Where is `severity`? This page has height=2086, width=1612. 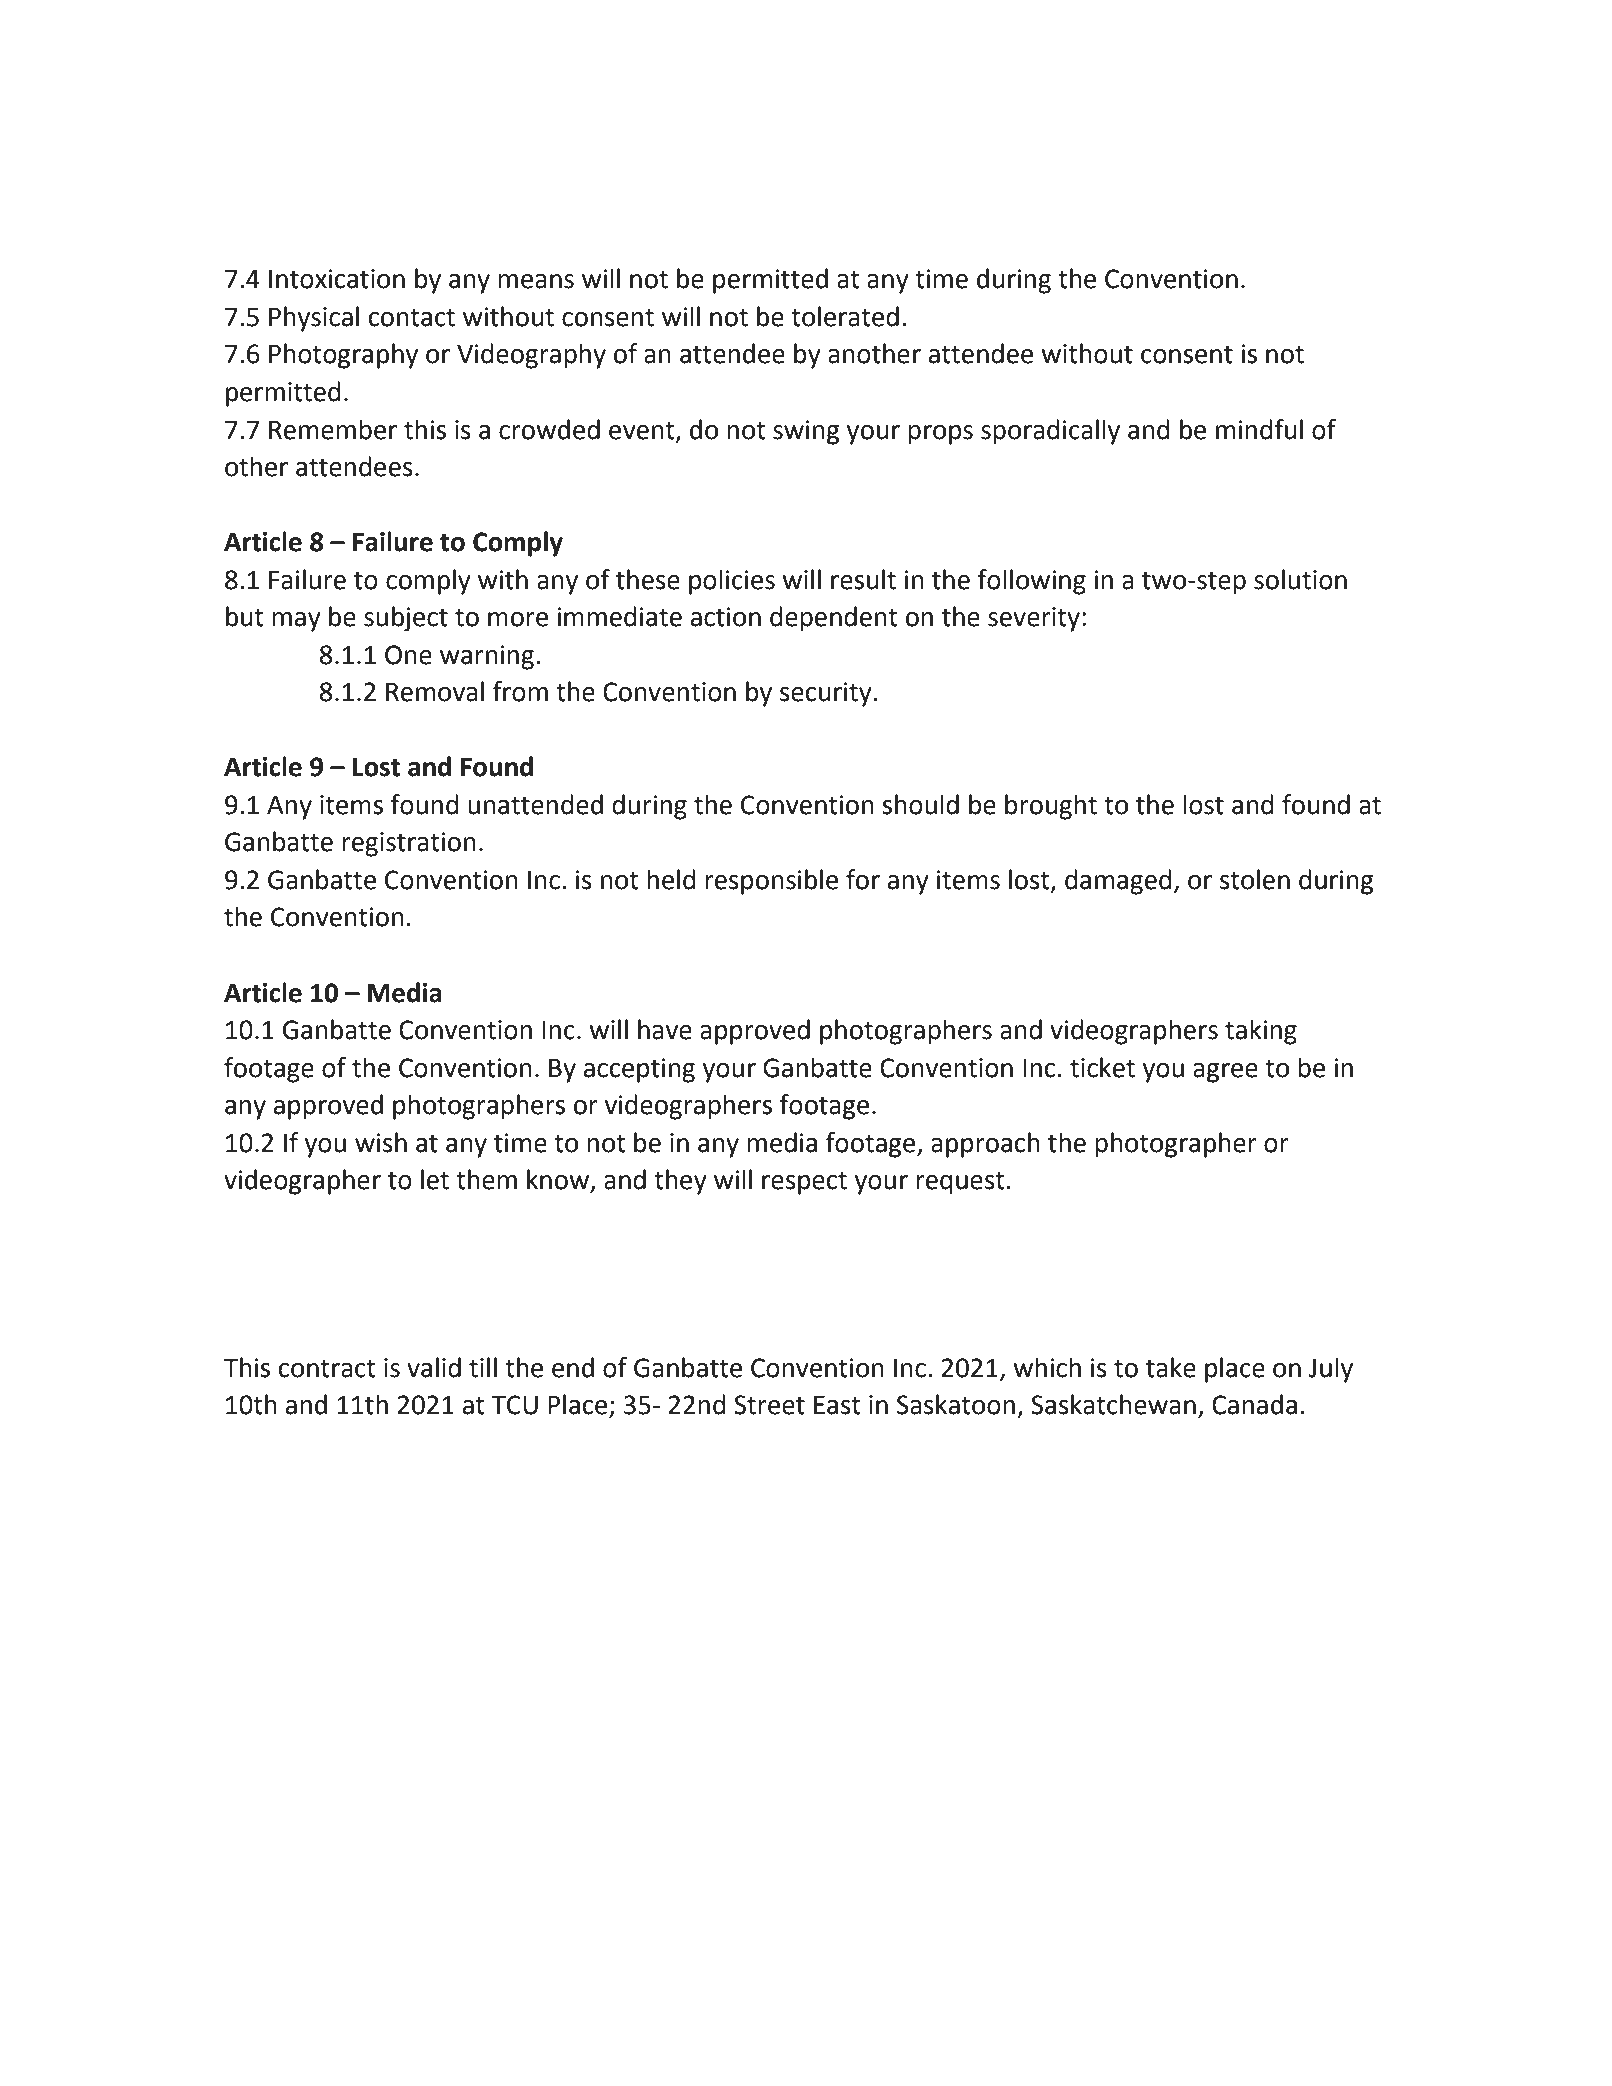 severity is located at coordinates (1034, 619).
